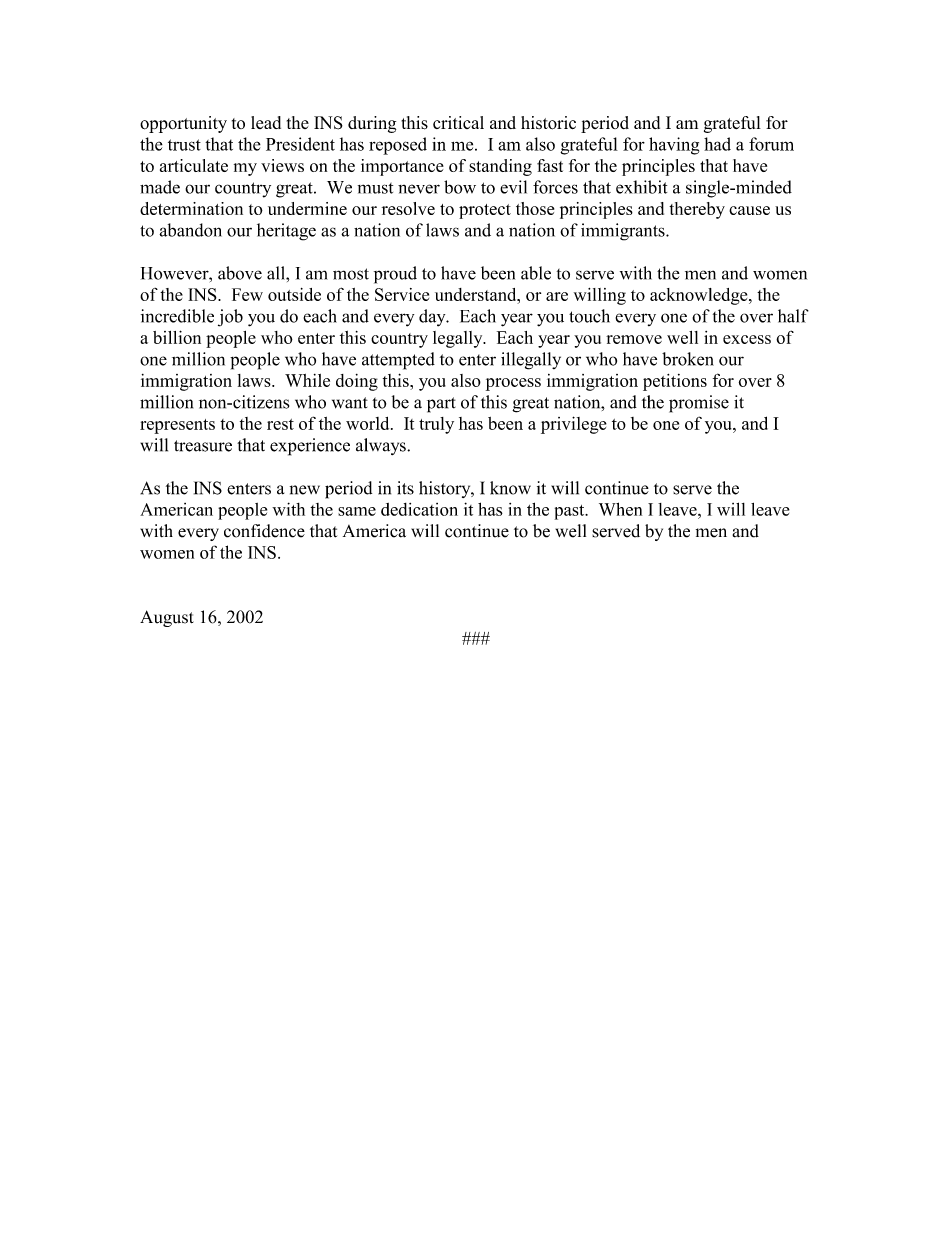 This page has height=1233, width=952. What do you see at coordinates (264, 531) in the page?
I see `confidence` at bounding box center [264, 531].
